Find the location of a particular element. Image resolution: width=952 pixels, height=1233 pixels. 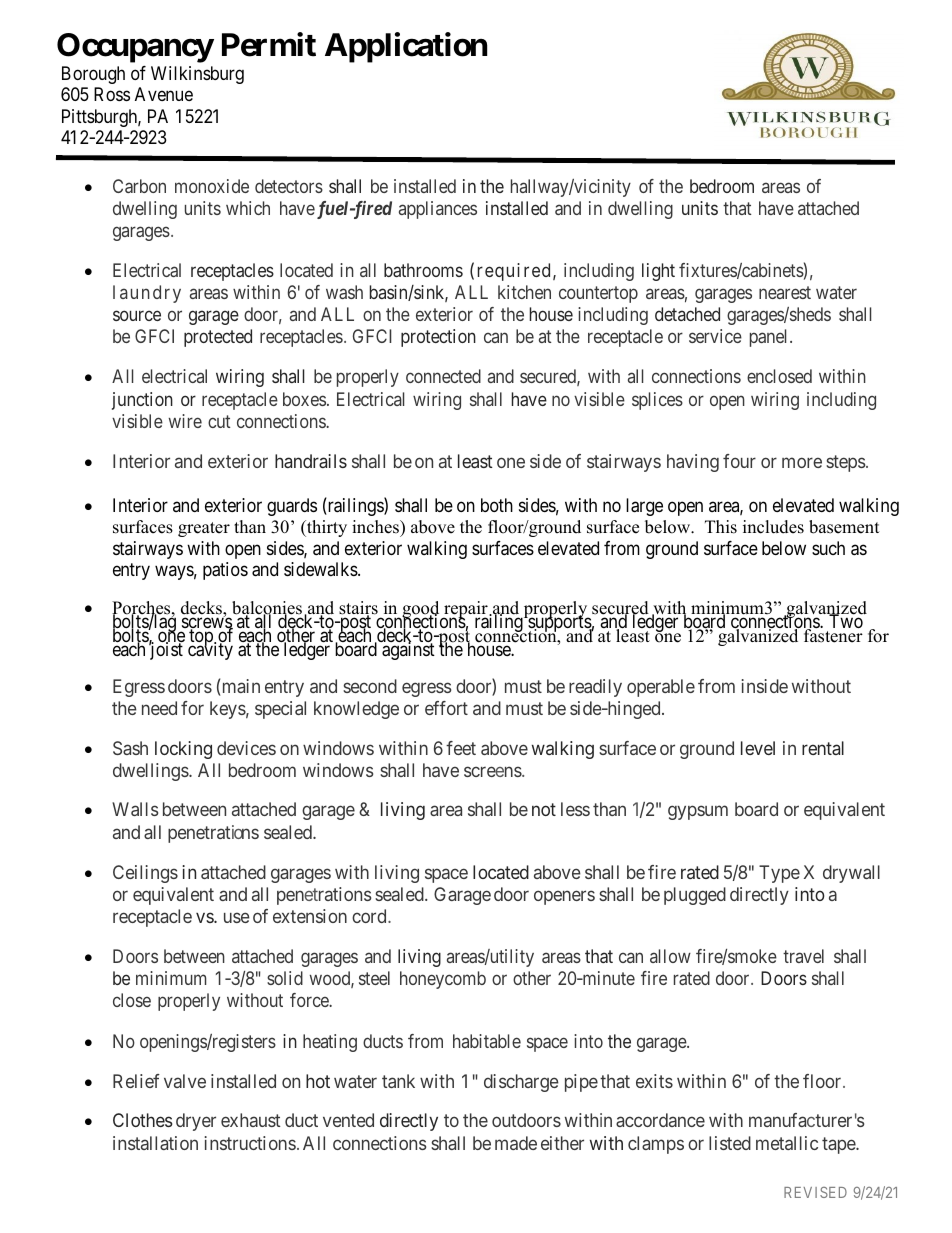

light is located at coordinates (658, 272).
